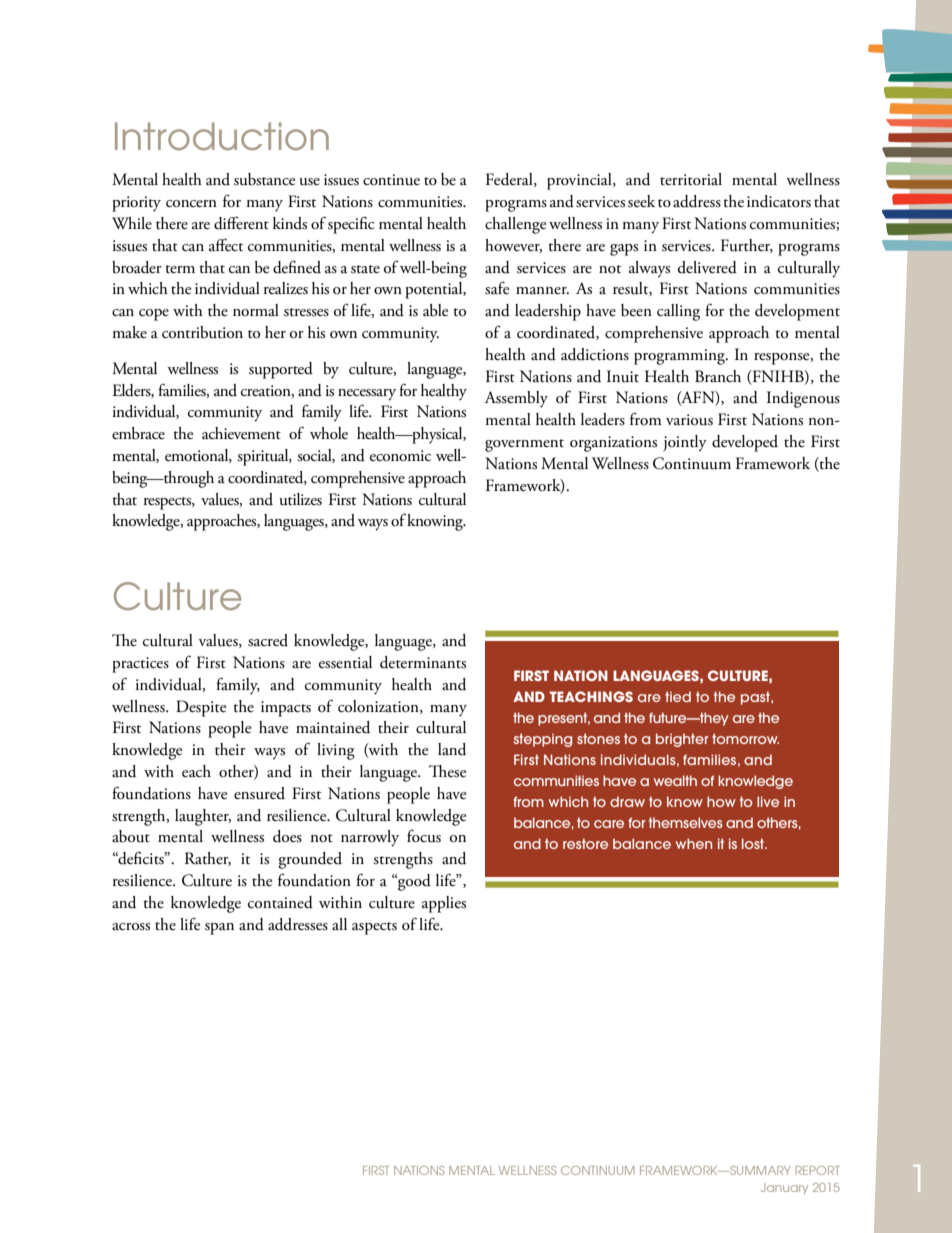  Describe the element at coordinates (691, 179) in the page. I see `territorial` at that location.
